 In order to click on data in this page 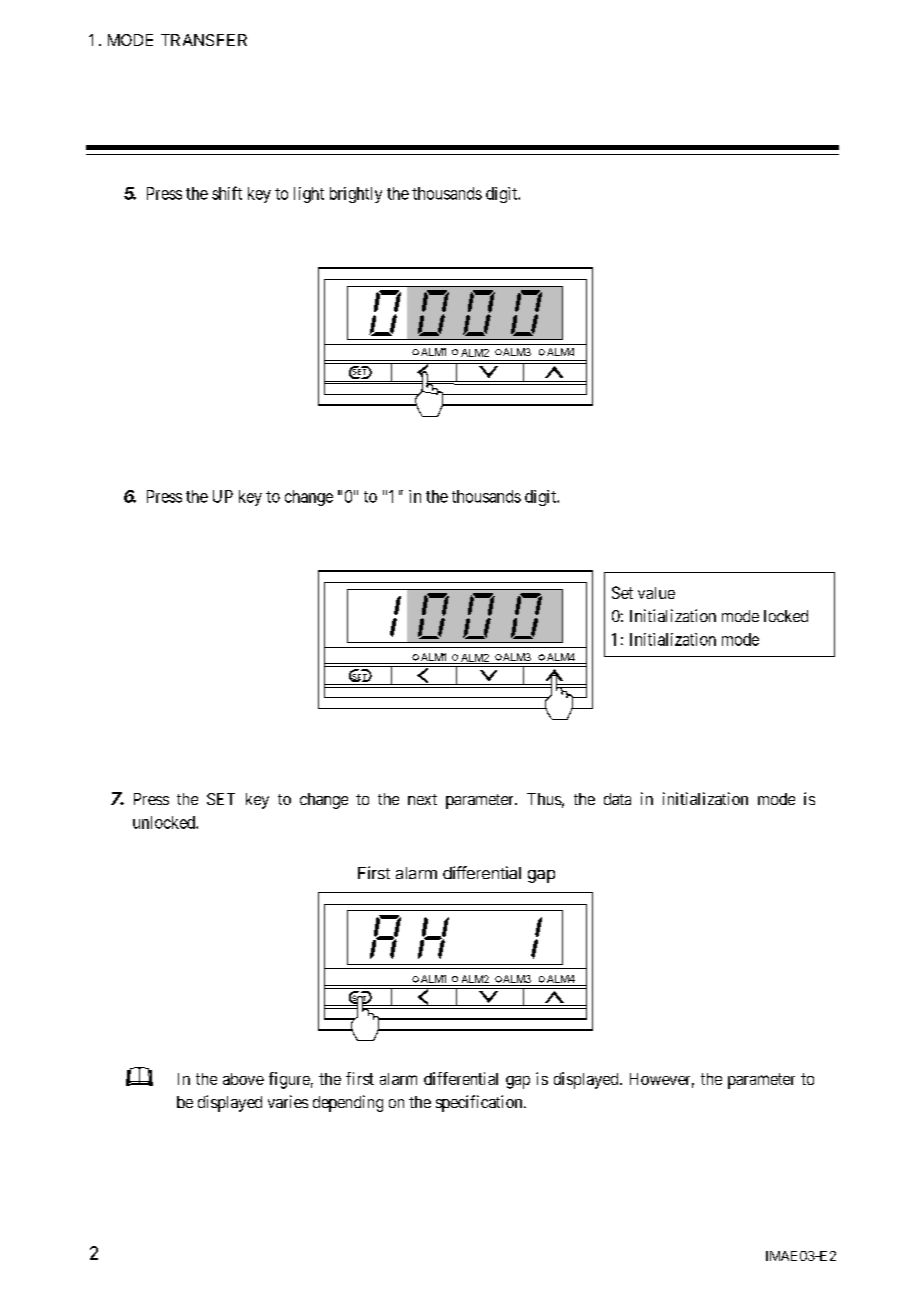, I will do `click(617, 799)`.
